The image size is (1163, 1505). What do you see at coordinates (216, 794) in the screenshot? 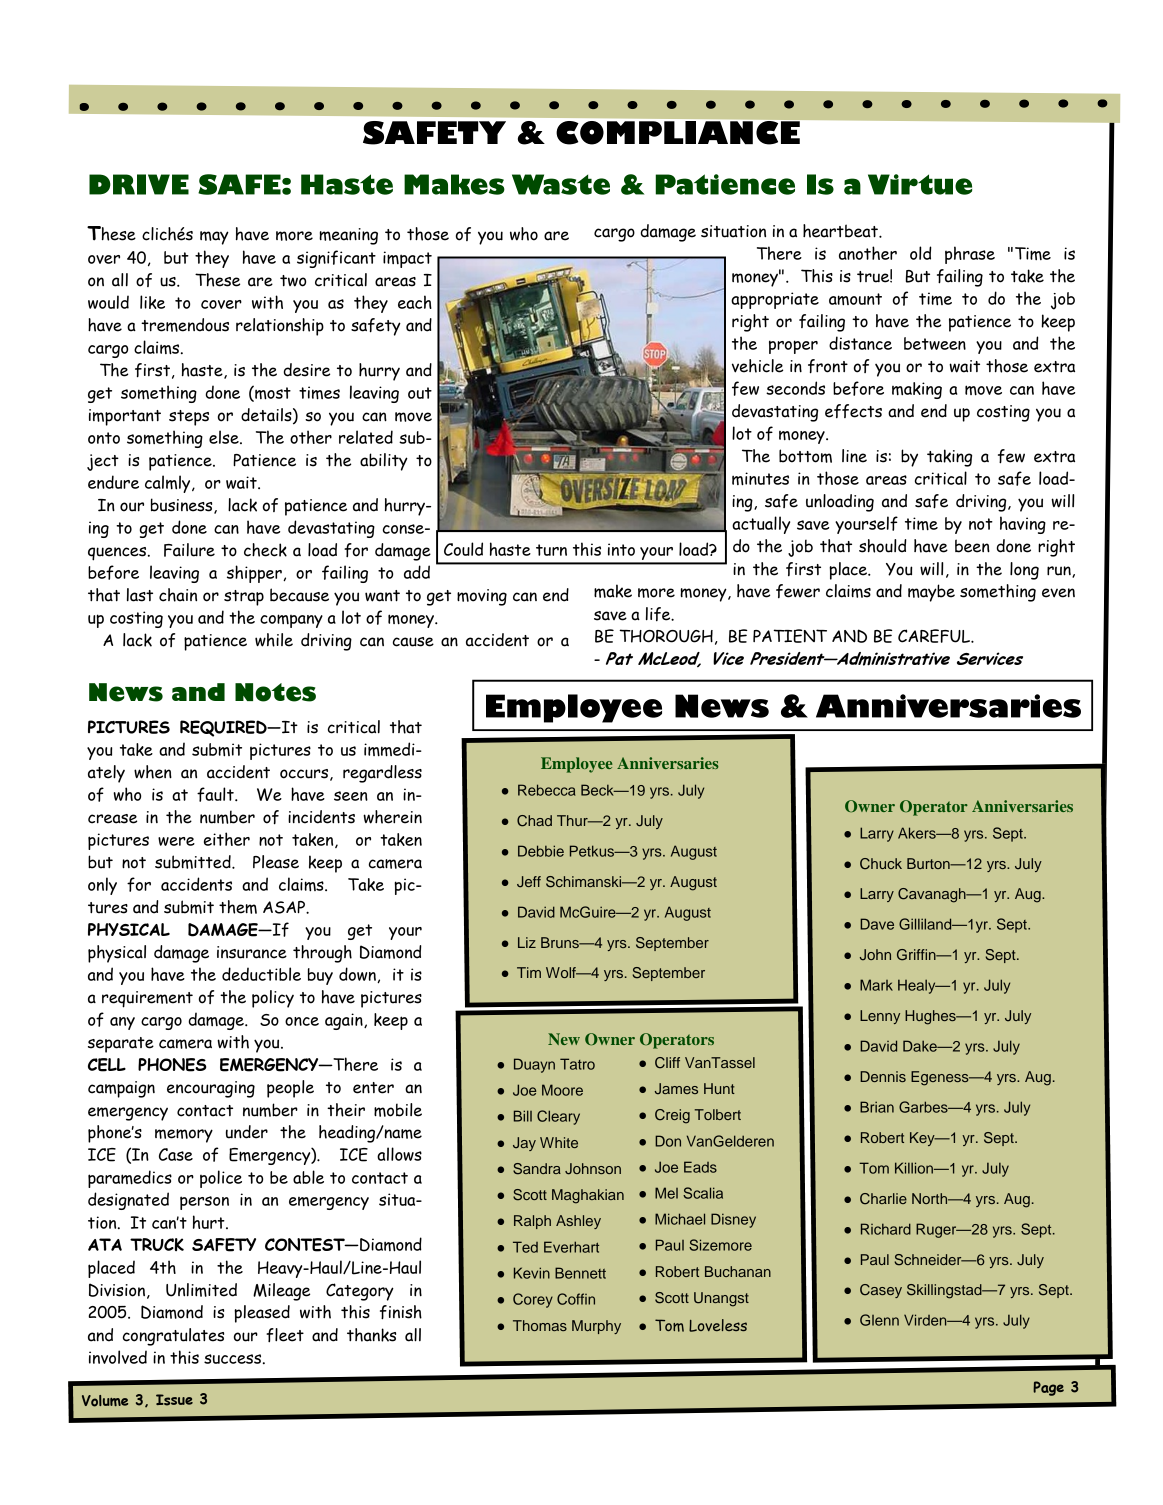
I see `fault` at bounding box center [216, 794].
